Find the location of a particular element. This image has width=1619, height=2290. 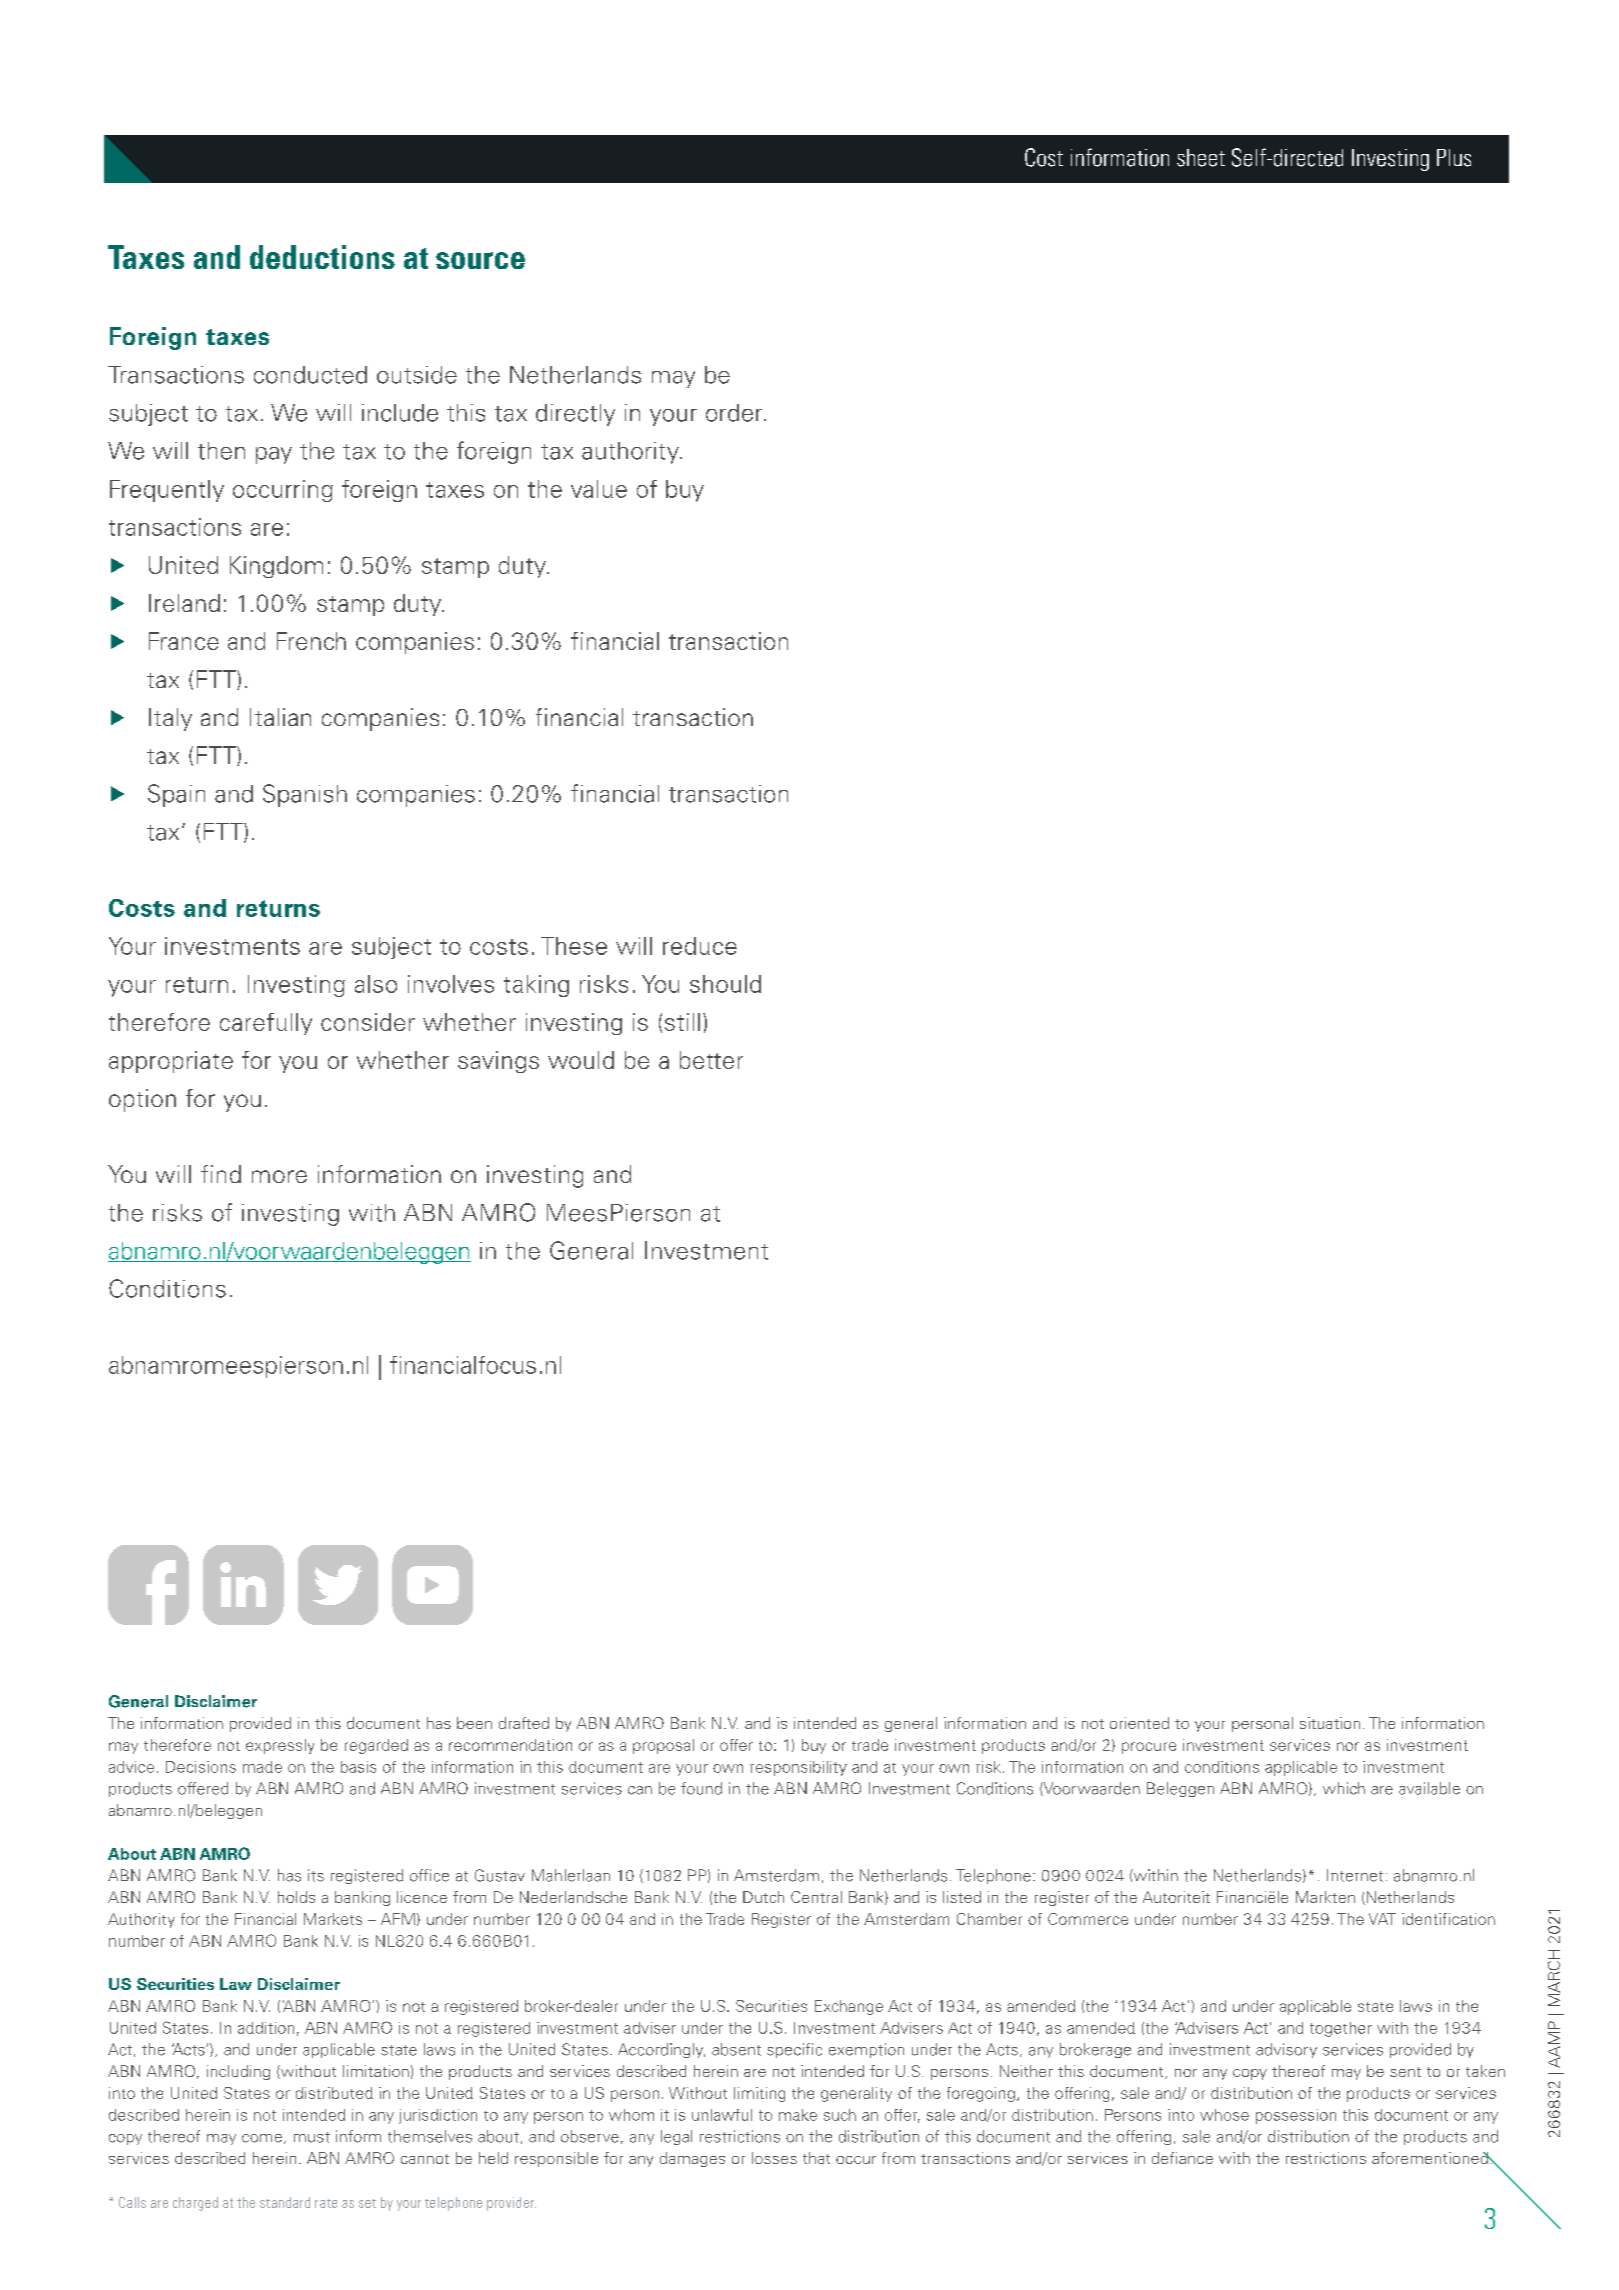

reduce is located at coordinates (700, 946).
